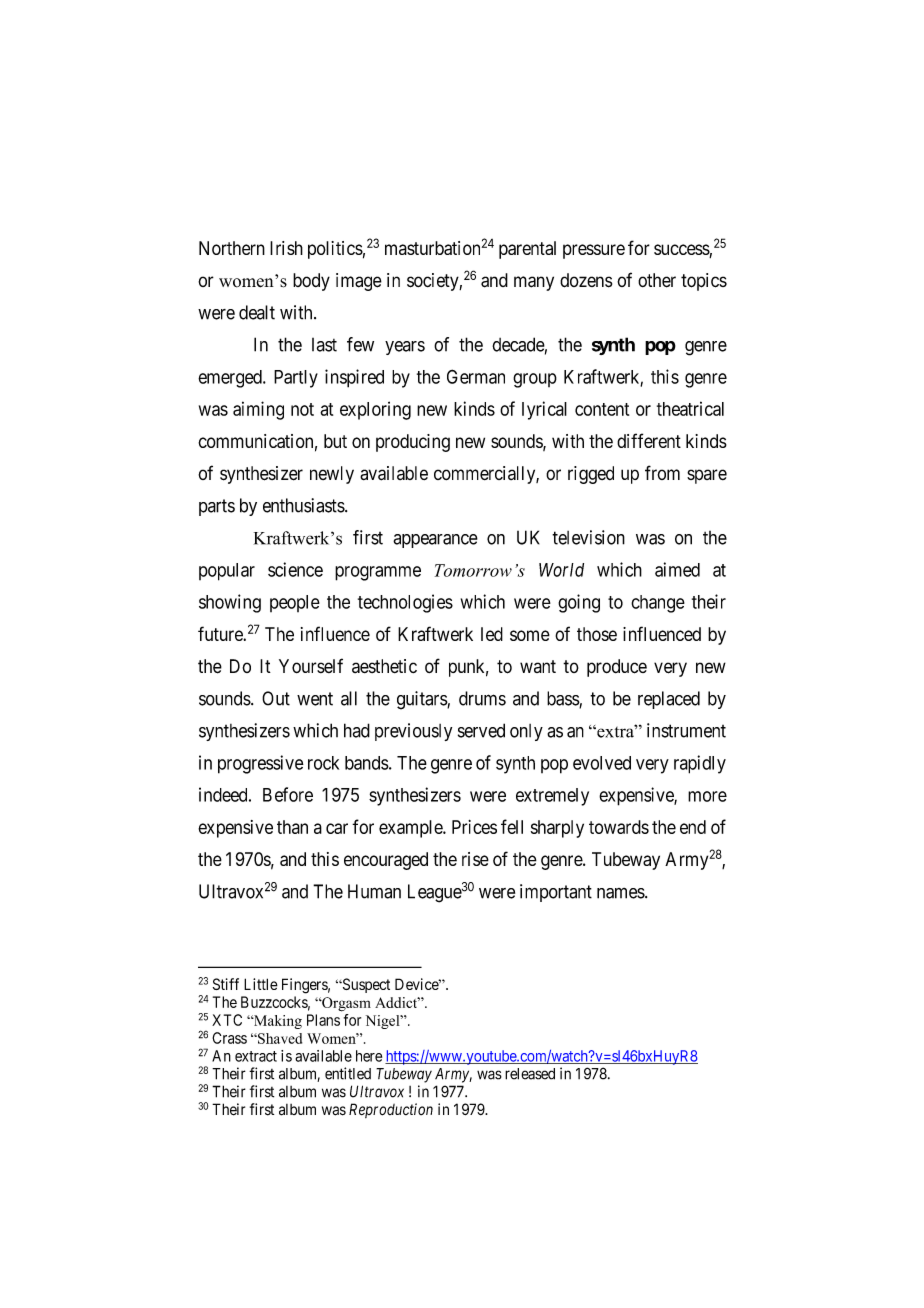 The image size is (924, 1308). What do you see at coordinates (292, 827) in the document?
I see `than` at bounding box center [292, 827].
